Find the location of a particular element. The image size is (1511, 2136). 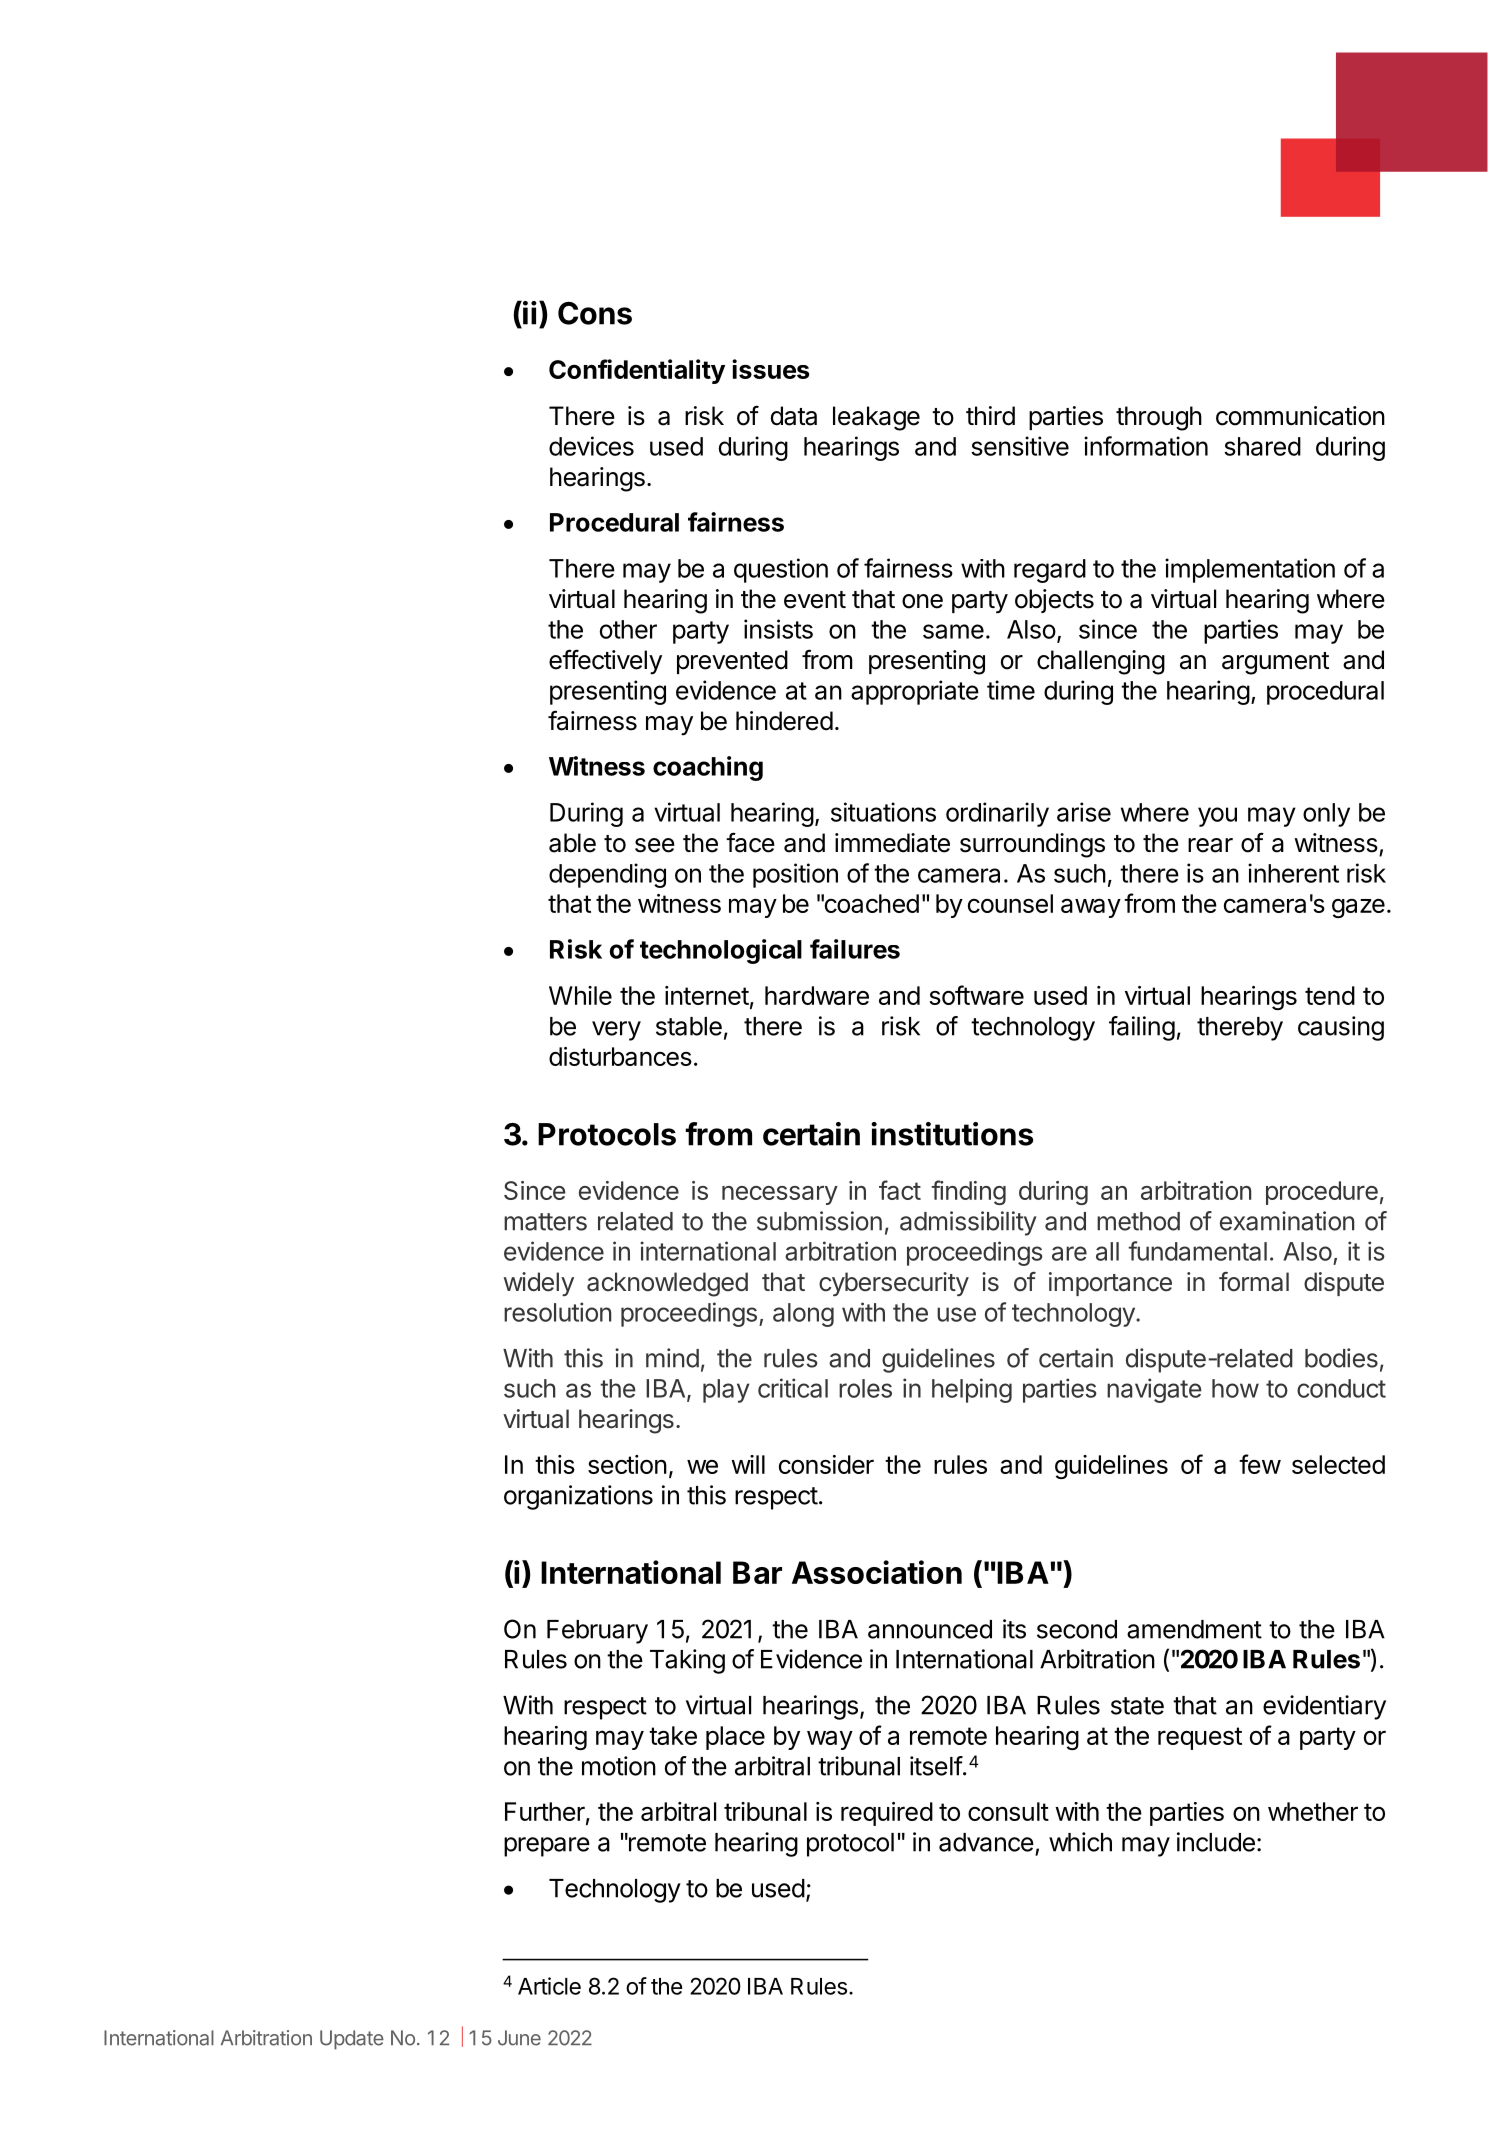

examination is located at coordinates (1287, 1221).
